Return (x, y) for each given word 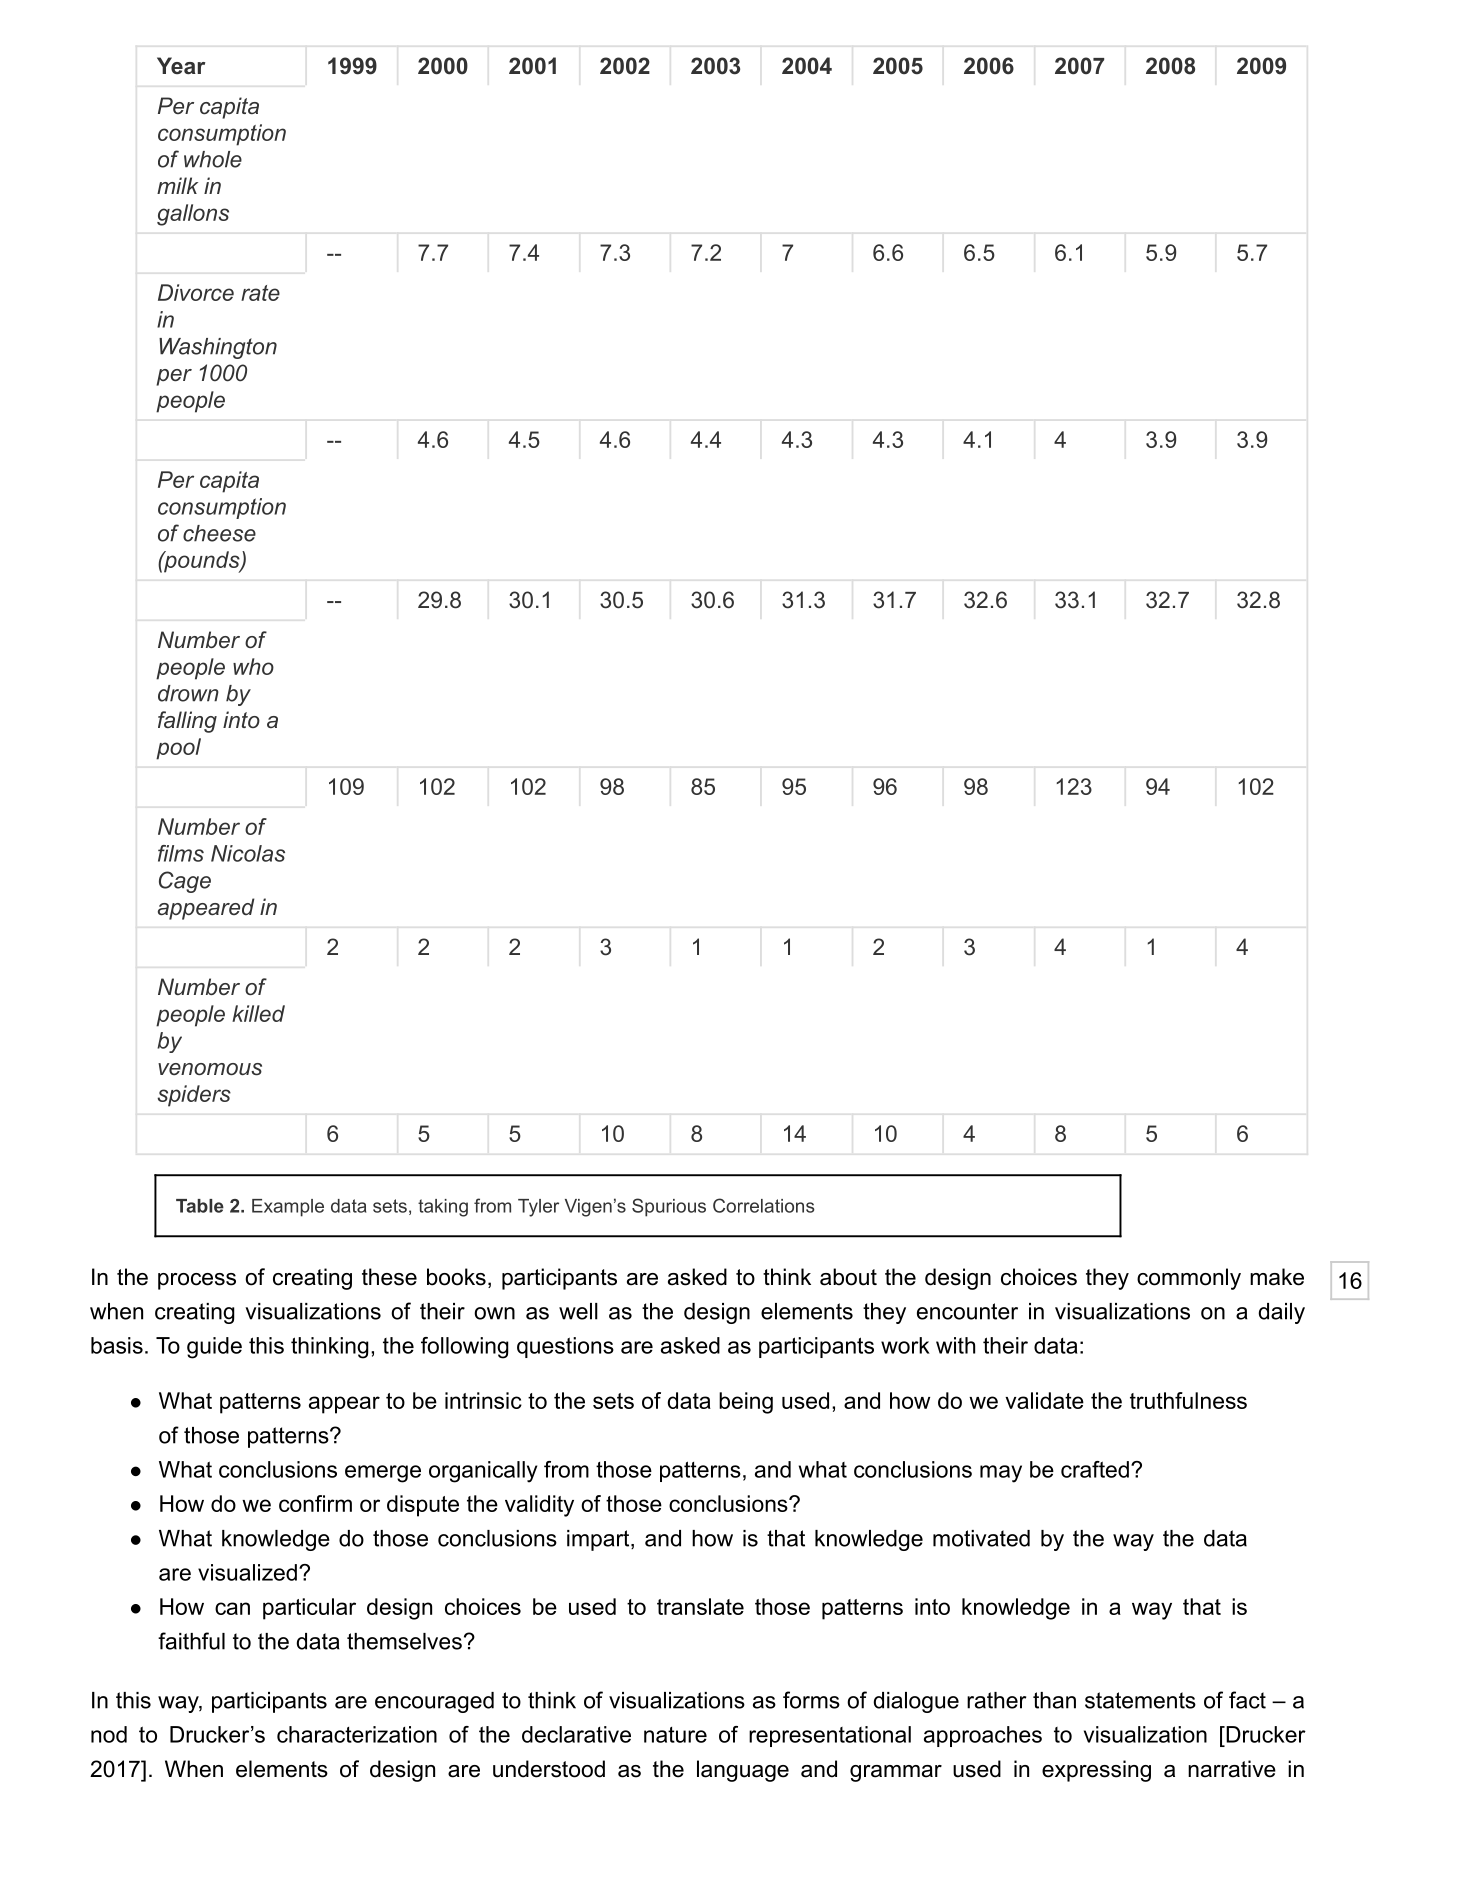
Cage (185, 882)
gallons (193, 215)
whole (213, 159)
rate (260, 293)
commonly (1189, 1279)
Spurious (669, 1207)
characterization (357, 1734)
